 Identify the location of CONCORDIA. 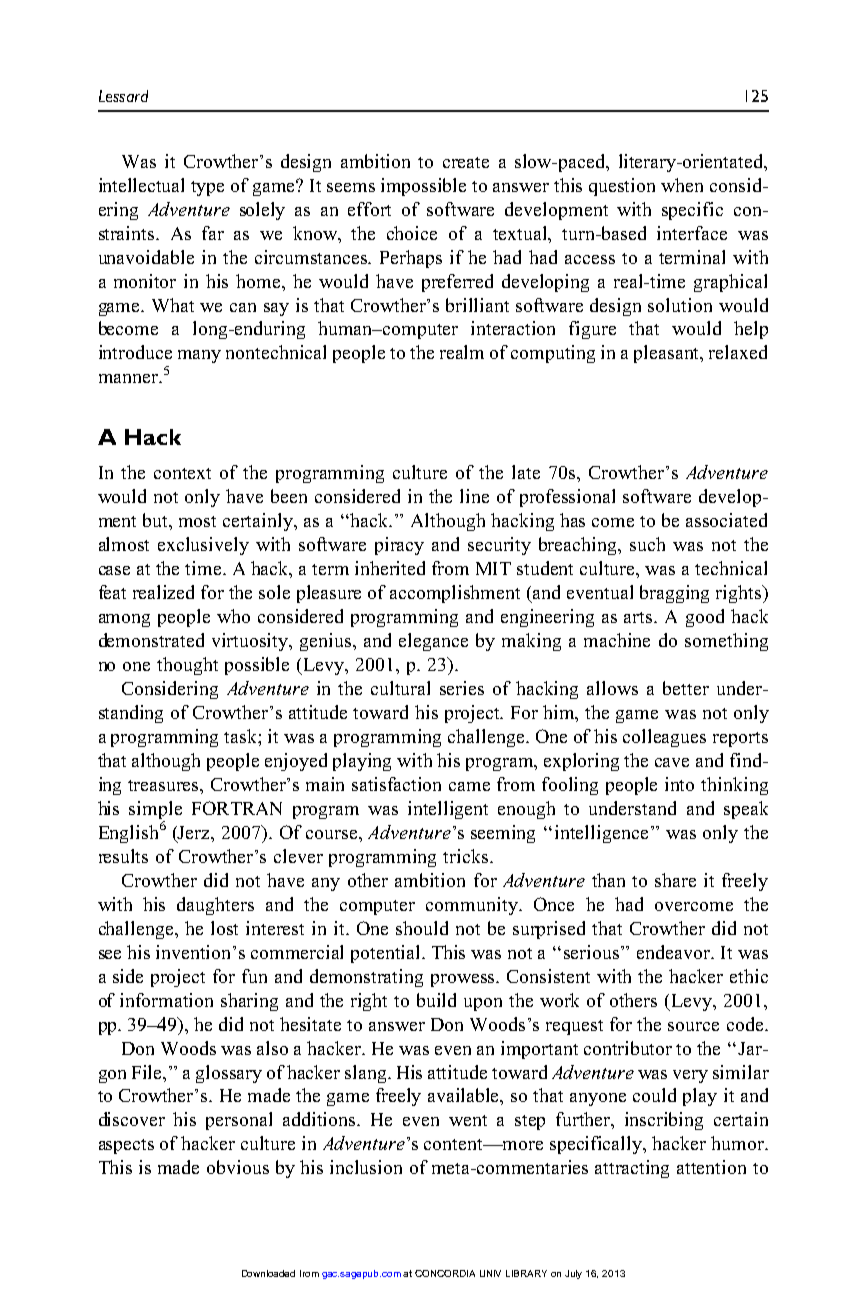
(445, 1273).
